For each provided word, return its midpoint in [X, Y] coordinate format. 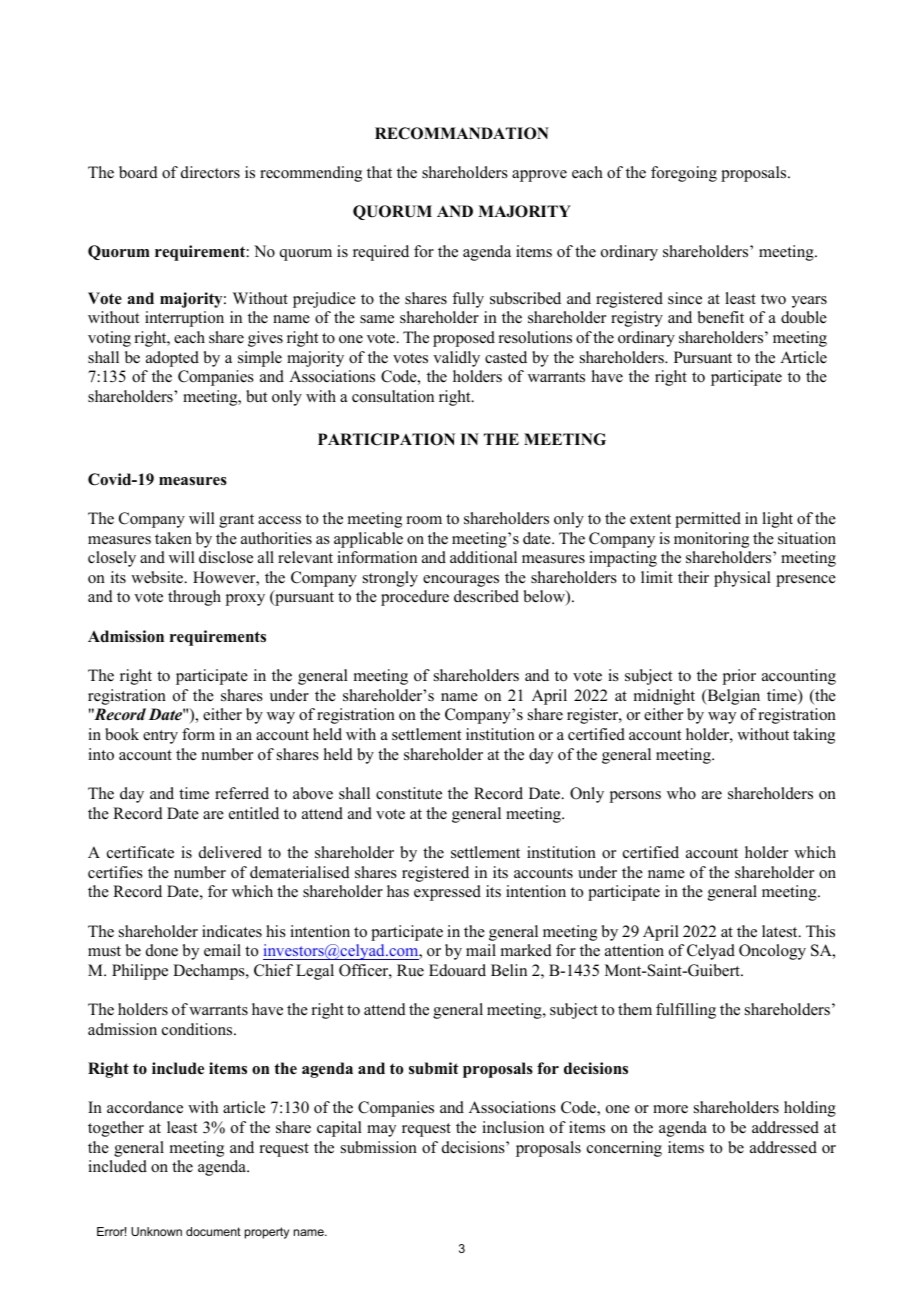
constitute [409, 793]
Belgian [732, 697]
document [213, 1231]
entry [160, 737]
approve [539, 176]
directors [210, 172]
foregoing [684, 174]
